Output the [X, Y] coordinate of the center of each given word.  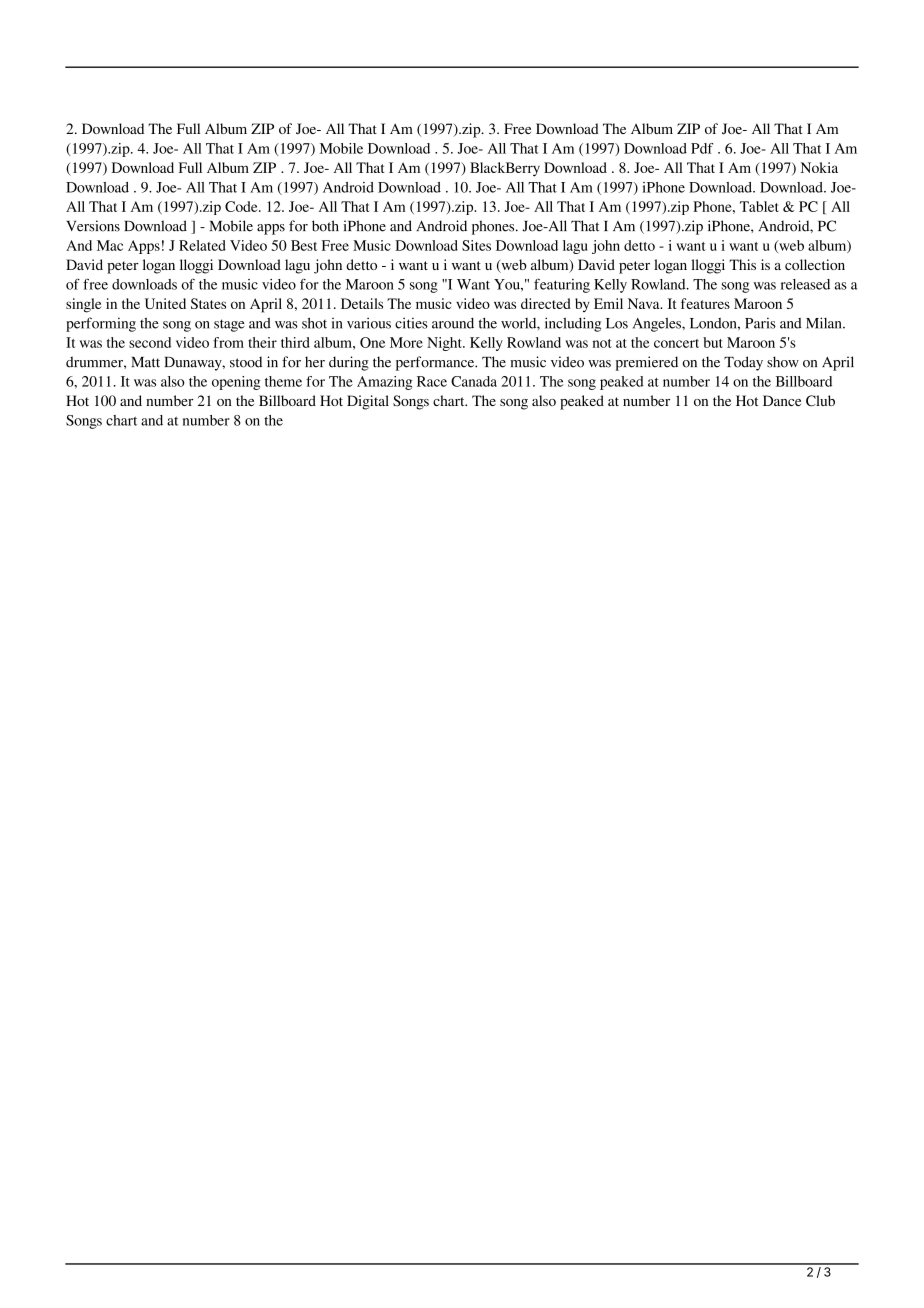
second [150, 342]
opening [236, 383]
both [325, 226]
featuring [562, 285]
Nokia [819, 167]
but [713, 342]
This [742, 264]
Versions [93, 226]
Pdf [702, 148]
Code [242, 206]
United [165, 303]
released [805, 284]
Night [445, 344]
